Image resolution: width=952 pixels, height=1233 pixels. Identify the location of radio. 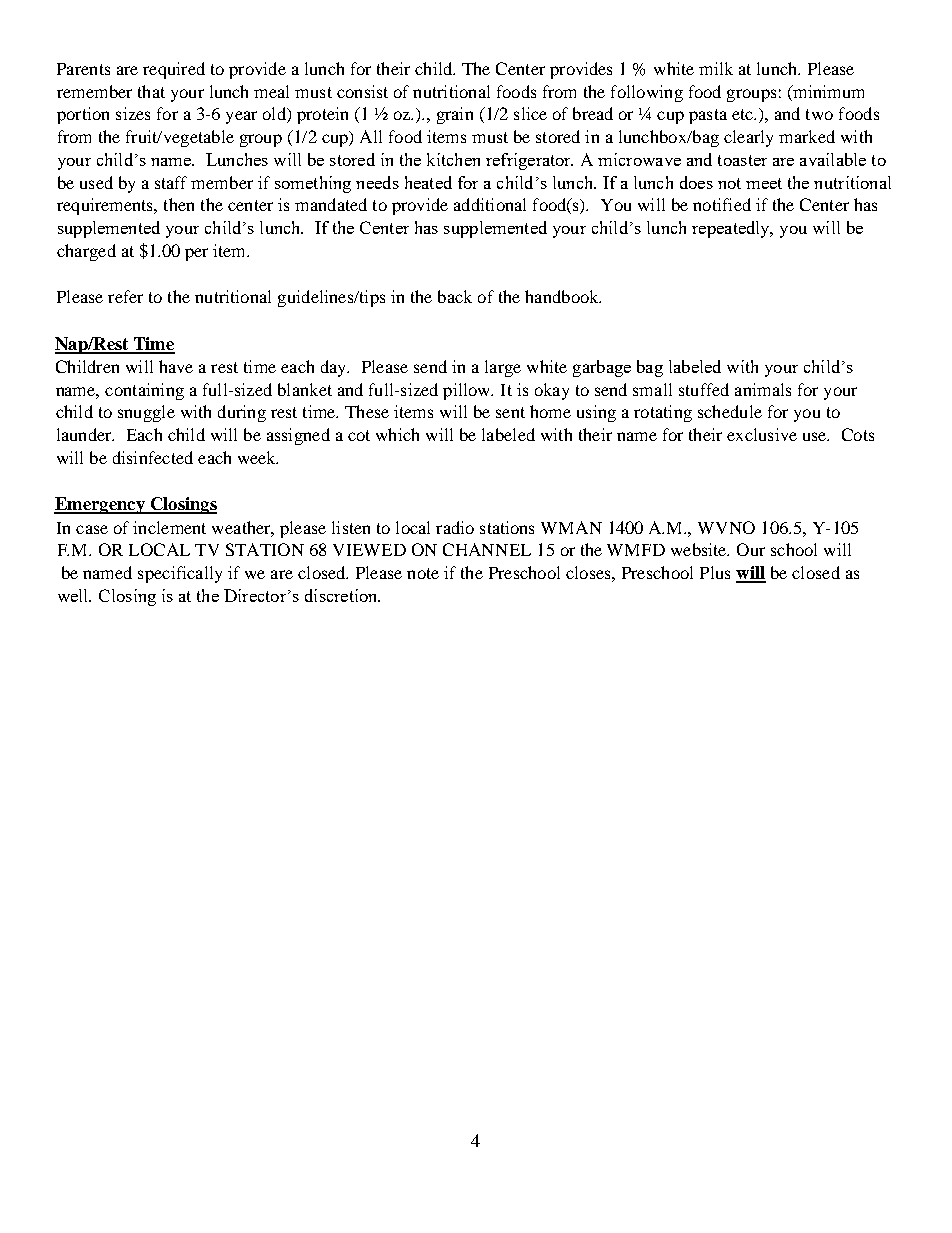
(455, 527).
